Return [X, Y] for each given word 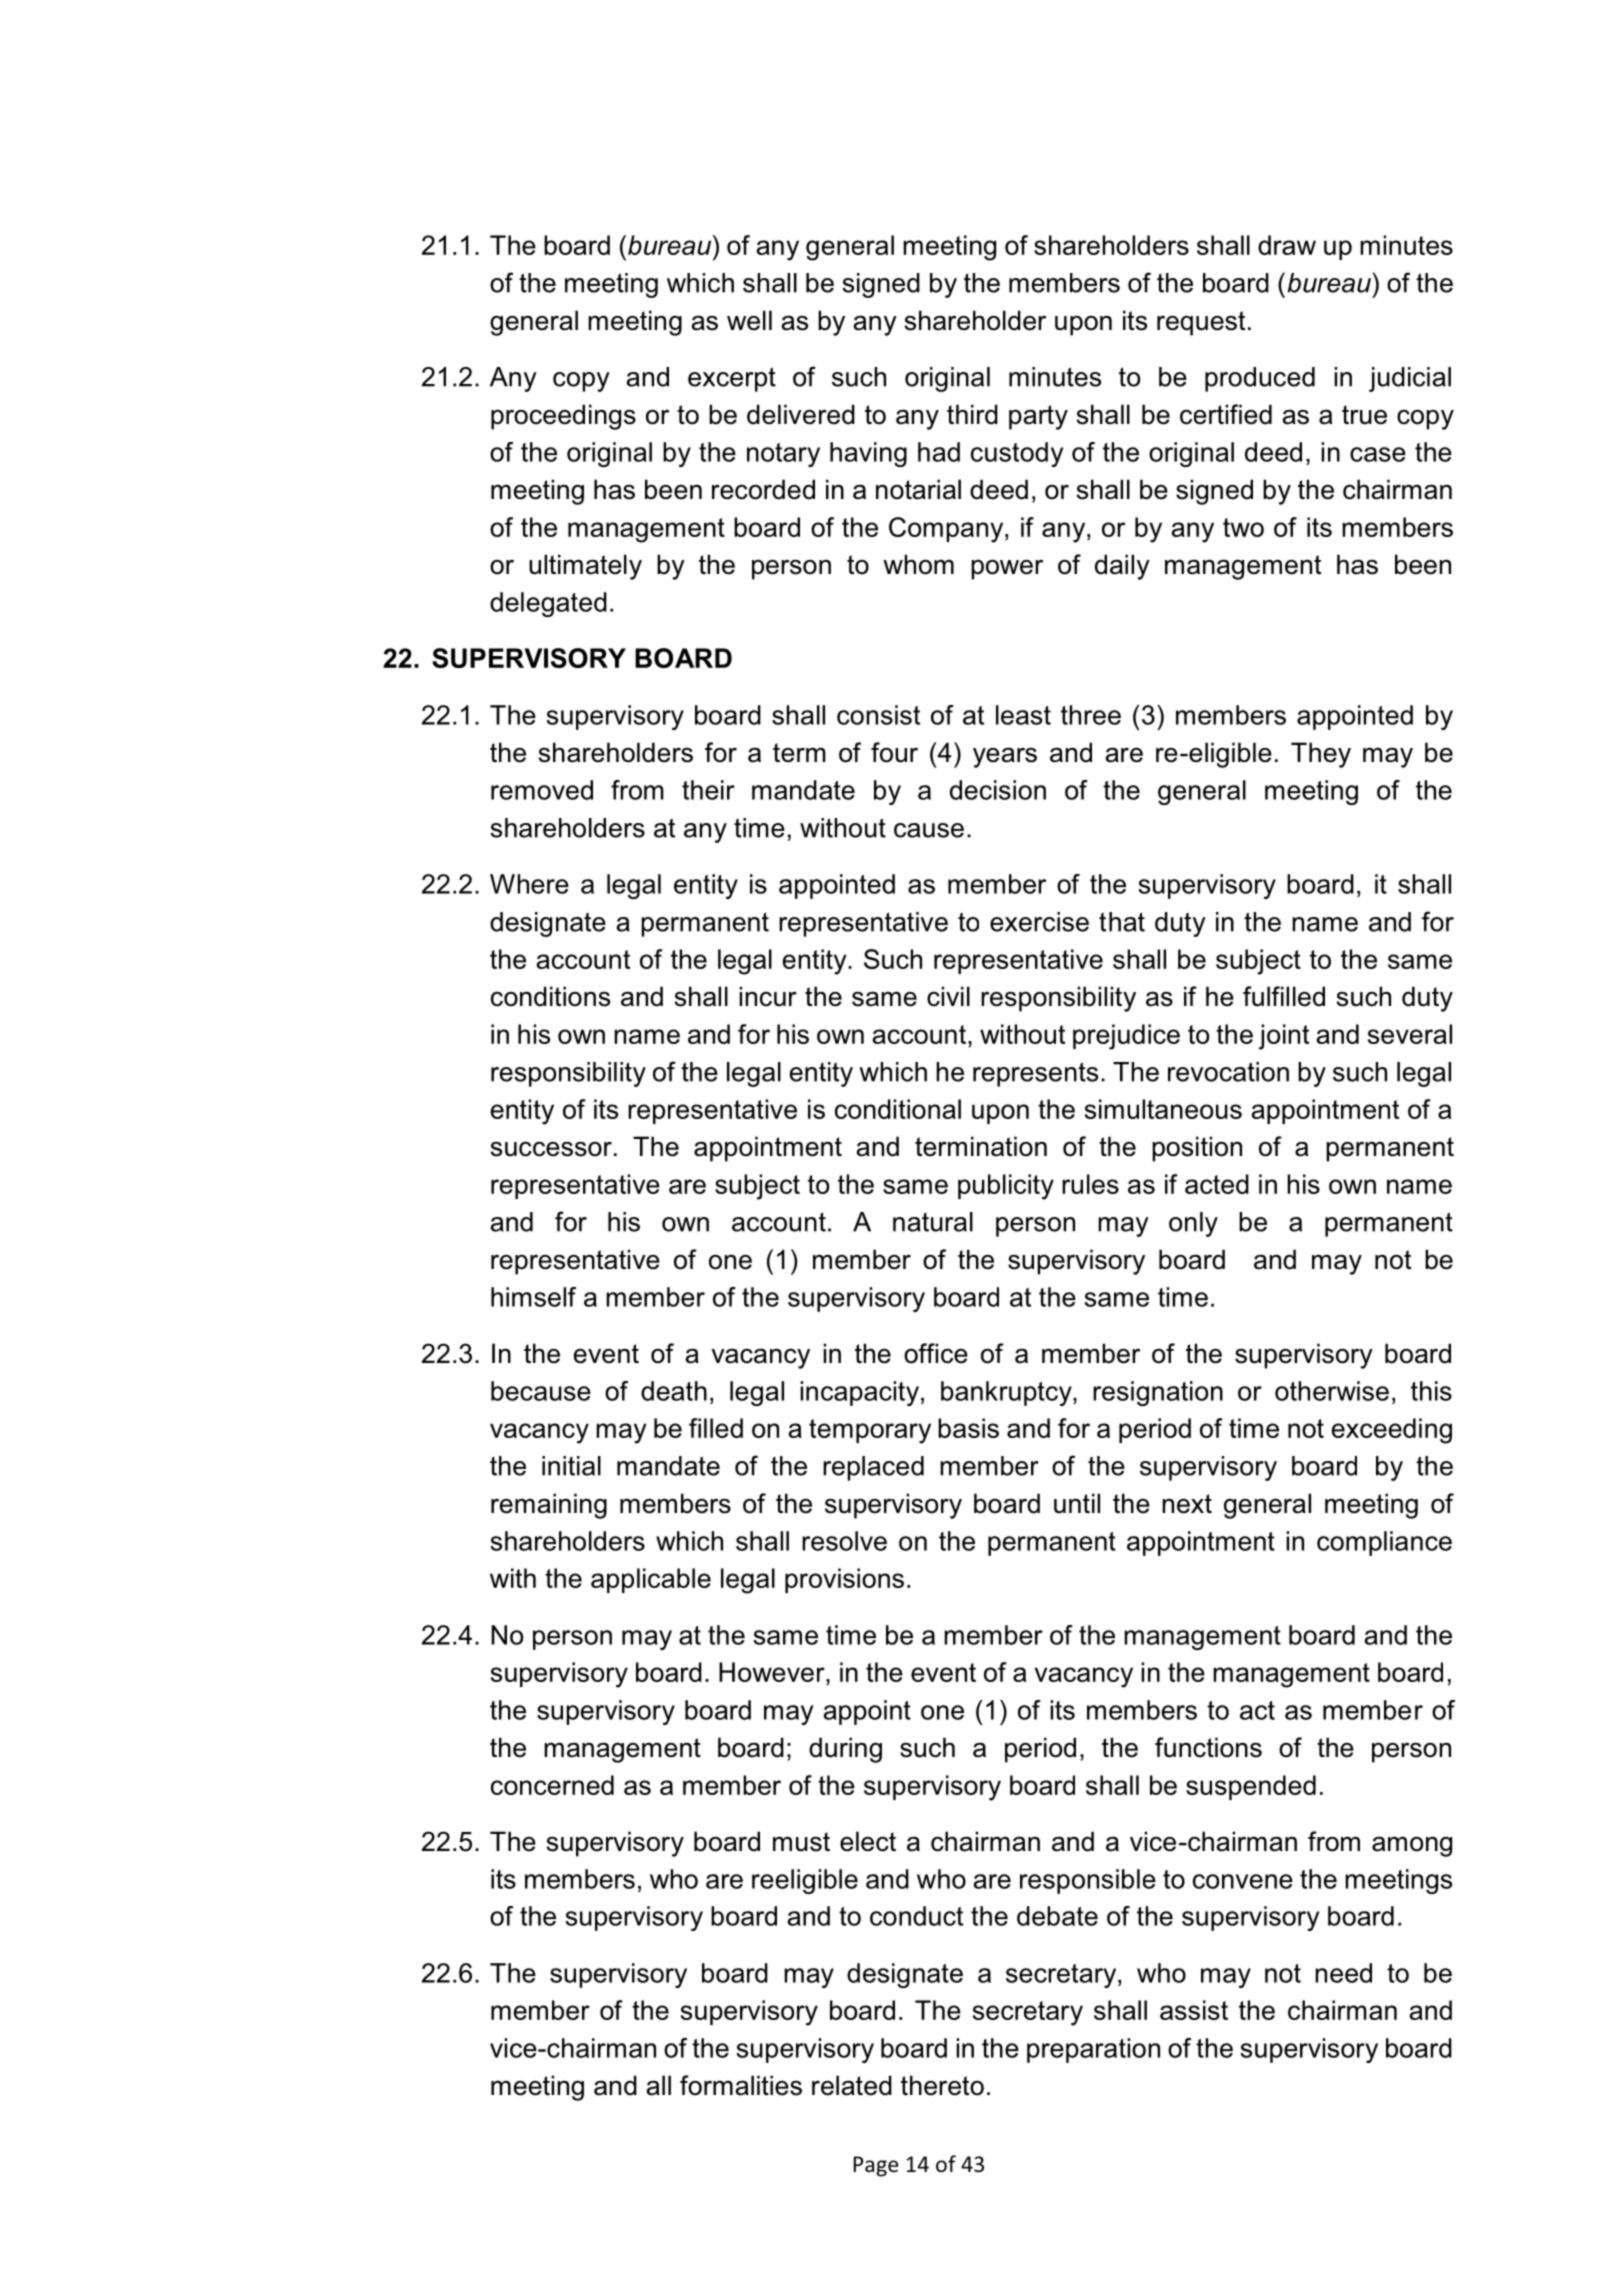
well [749, 320]
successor [551, 1149]
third [972, 414]
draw [1287, 245]
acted [1217, 1184]
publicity [1006, 1187]
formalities [741, 2085]
